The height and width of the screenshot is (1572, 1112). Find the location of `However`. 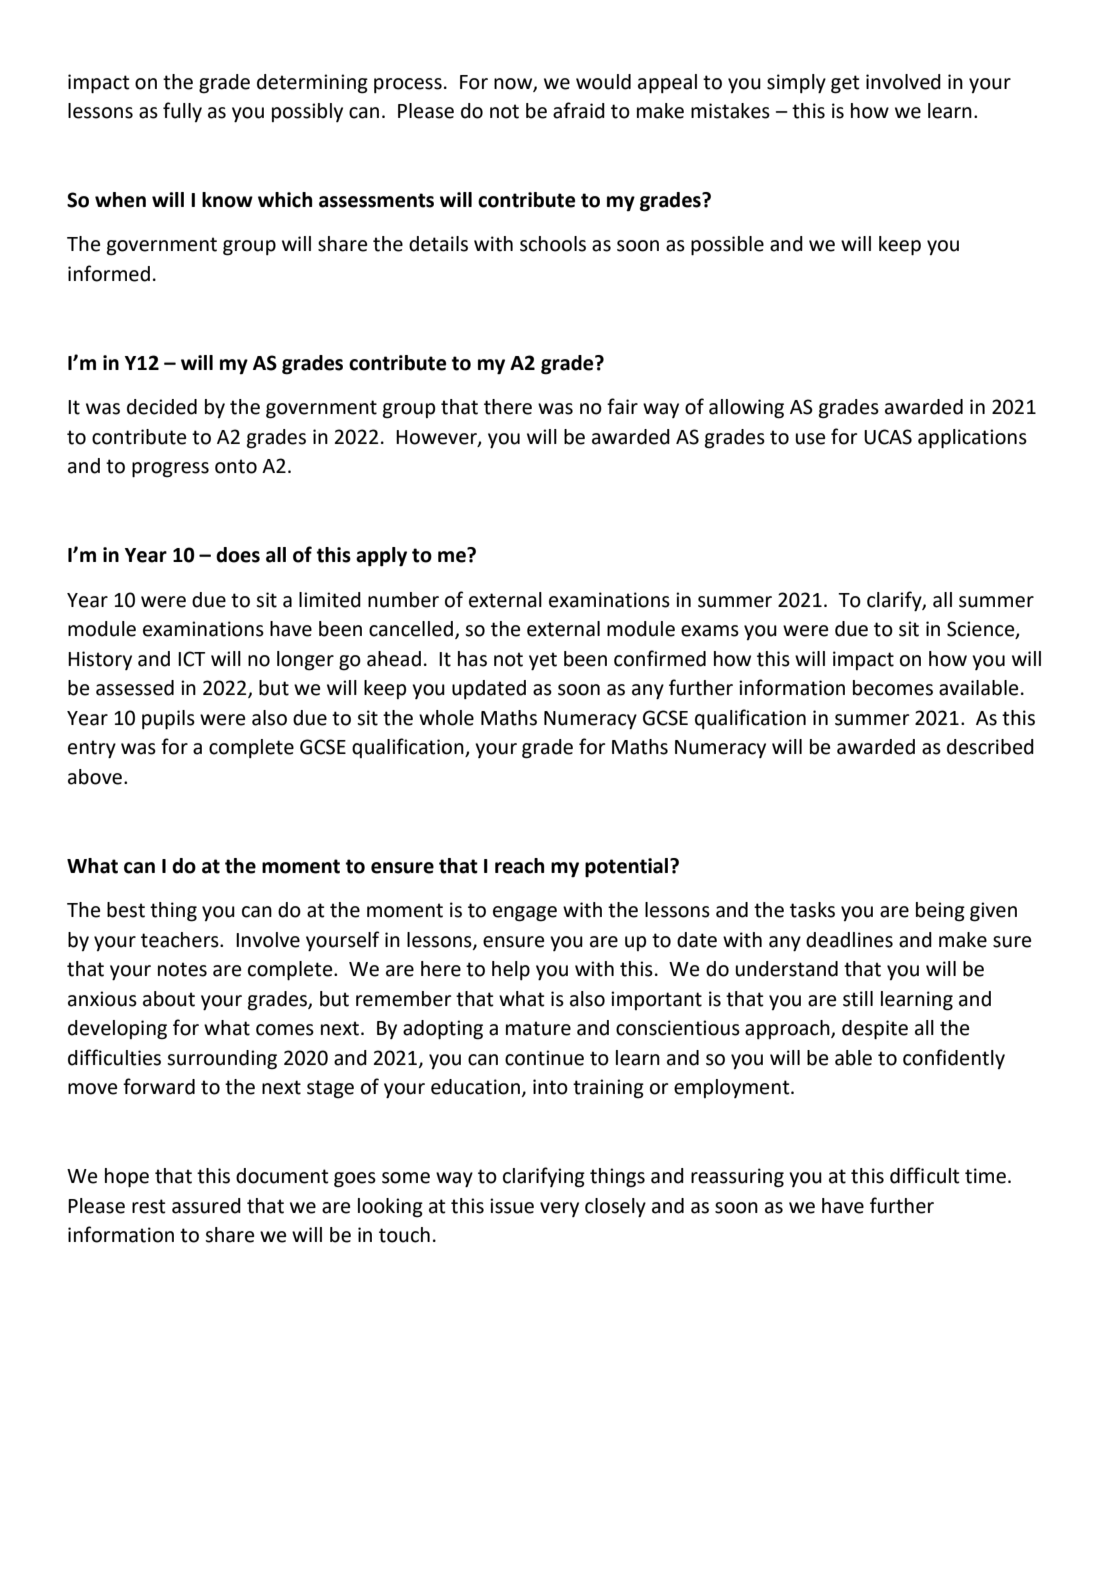

However is located at coordinates (437, 438).
